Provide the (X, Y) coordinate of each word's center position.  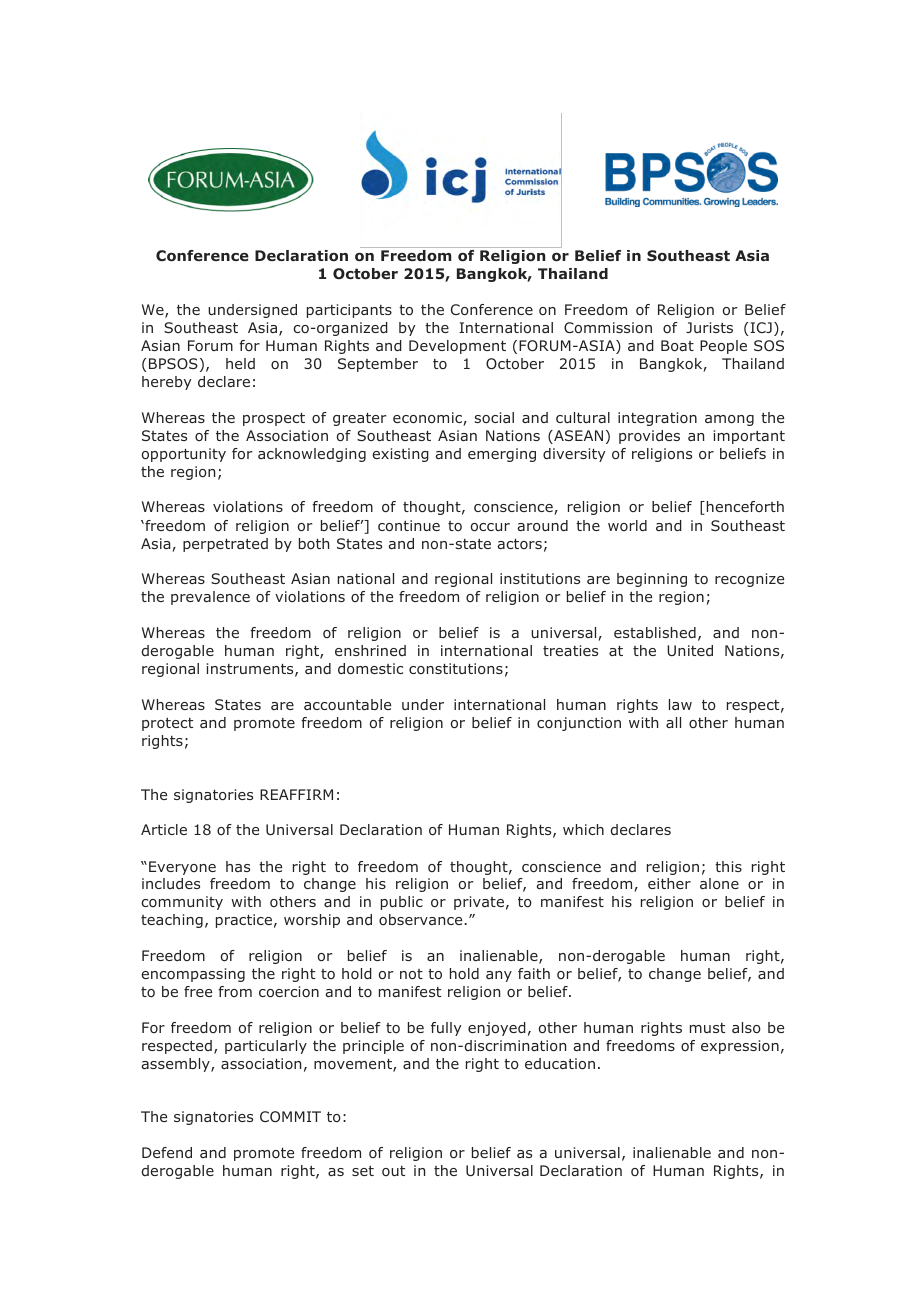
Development (457, 347)
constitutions (456, 668)
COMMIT (290, 1116)
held (240, 363)
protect (167, 724)
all (673, 722)
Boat (677, 345)
